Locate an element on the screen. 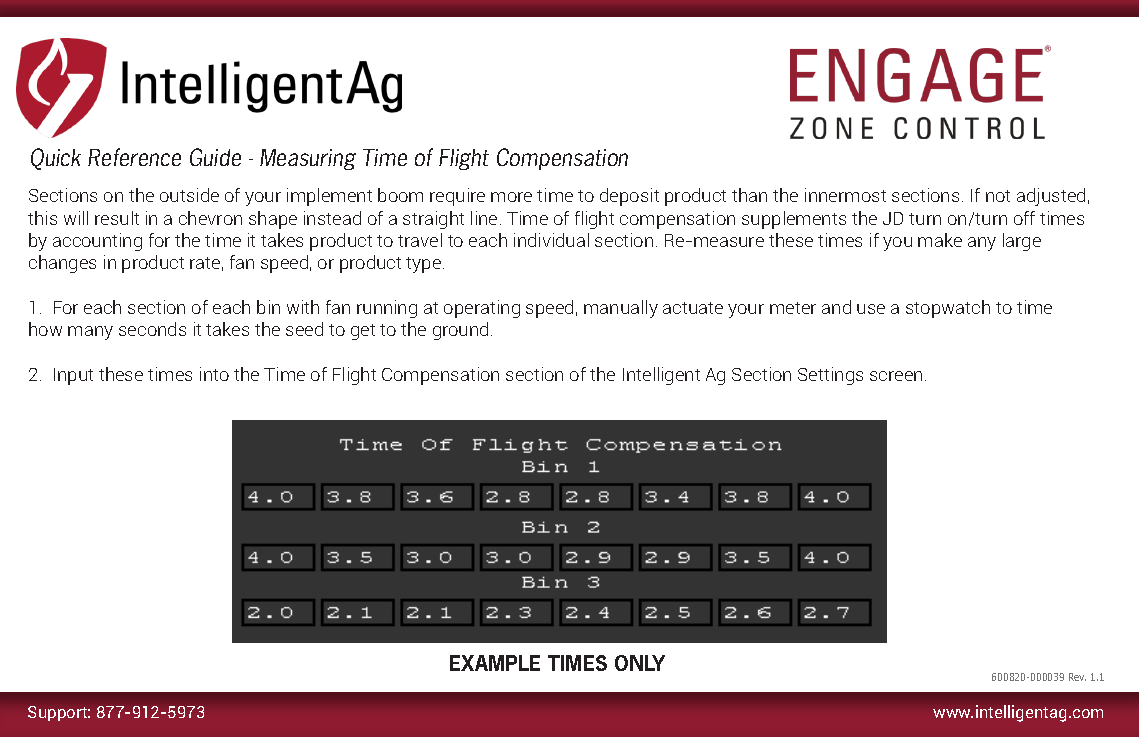 The height and width of the screenshot is (737, 1139). Input is located at coordinates (73, 376).
